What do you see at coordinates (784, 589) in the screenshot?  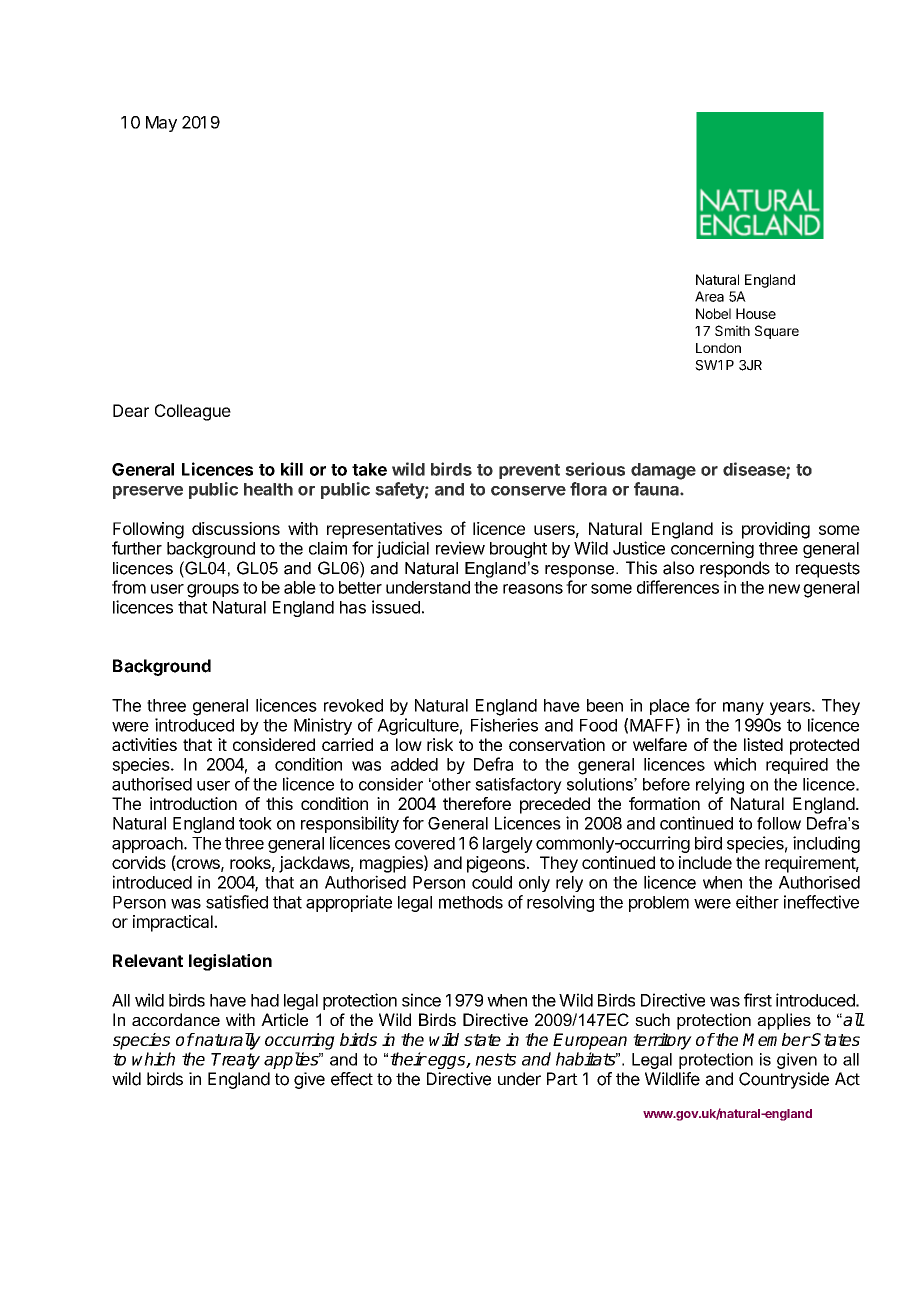 I see `new` at bounding box center [784, 589].
